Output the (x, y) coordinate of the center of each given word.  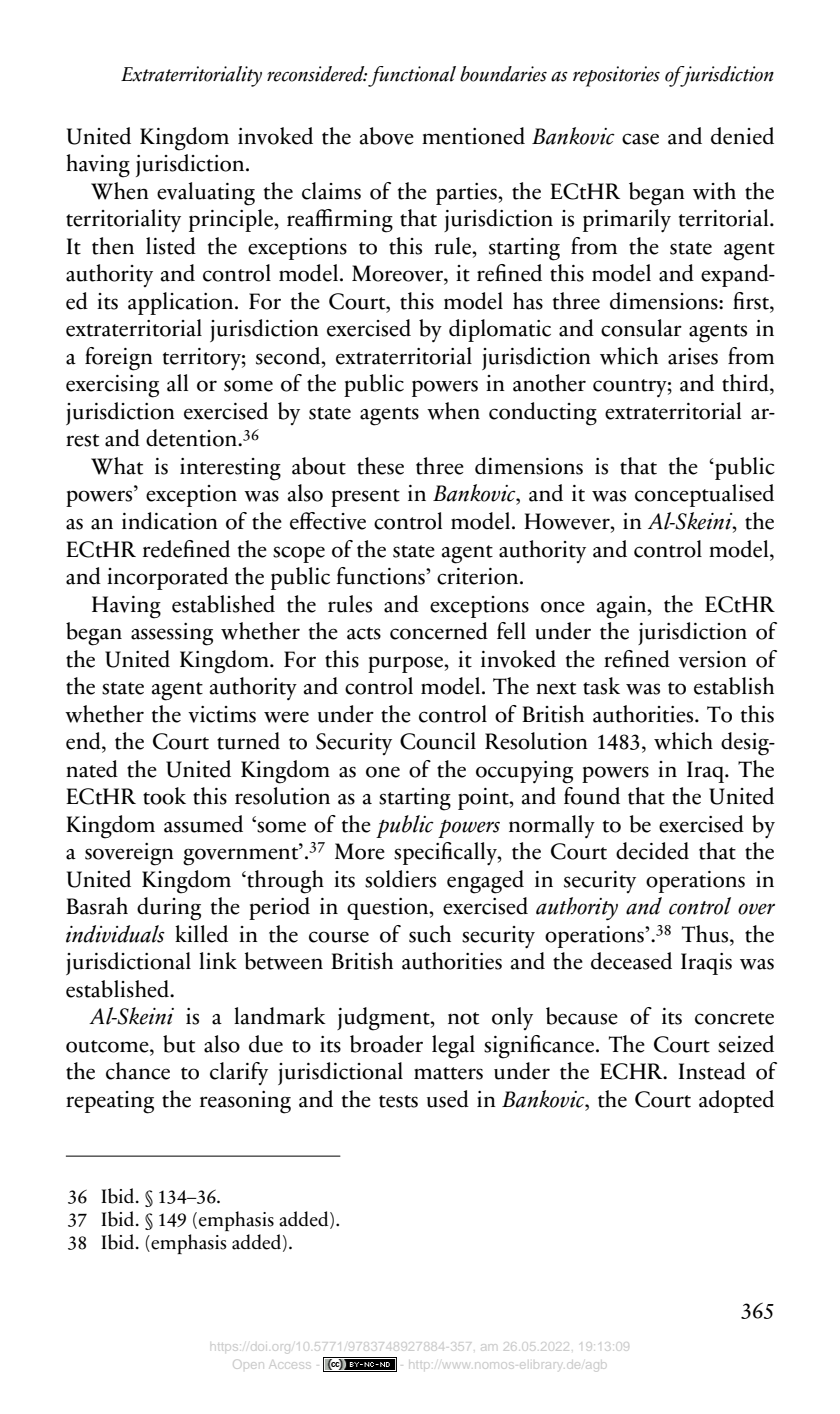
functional (412, 76)
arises (693, 356)
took (164, 796)
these (380, 466)
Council (438, 741)
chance (138, 1071)
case (640, 139)
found (592, 796)
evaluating (206, 194)
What (117, 466)
